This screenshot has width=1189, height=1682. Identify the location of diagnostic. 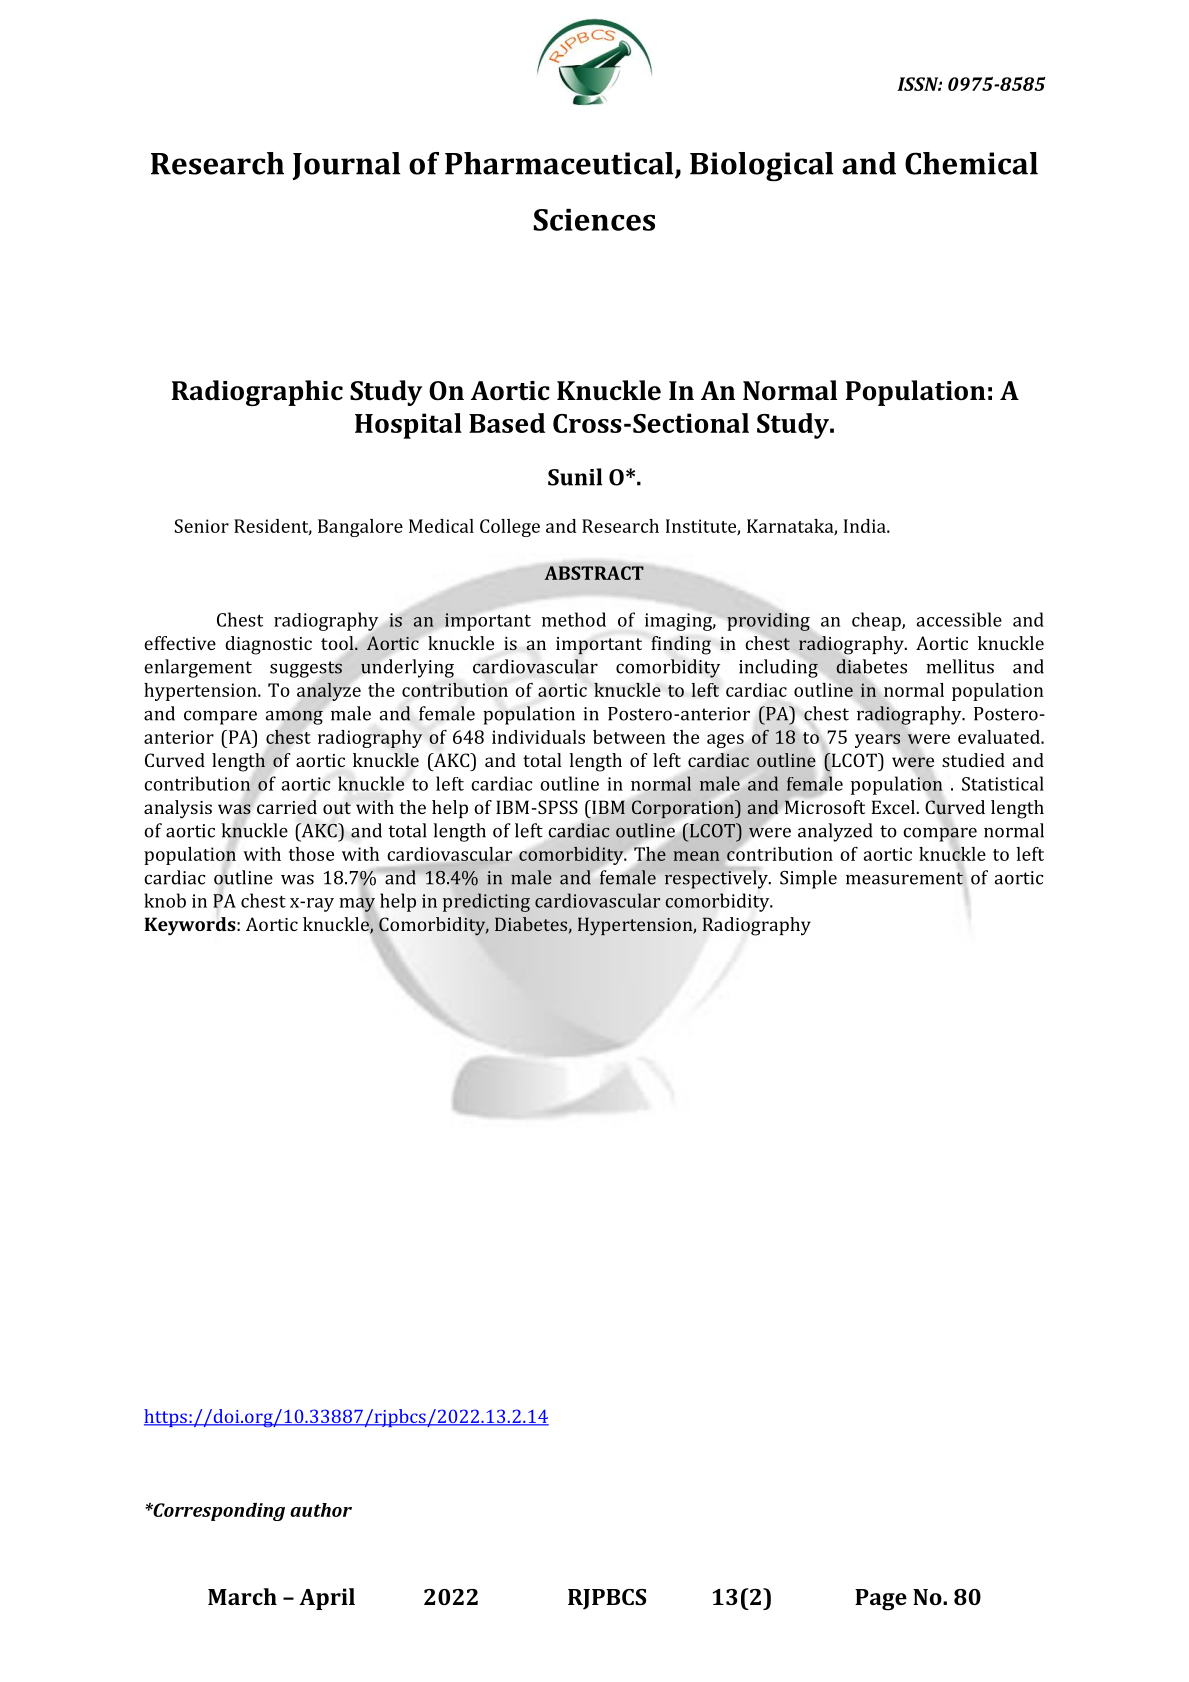
(268, 645).
